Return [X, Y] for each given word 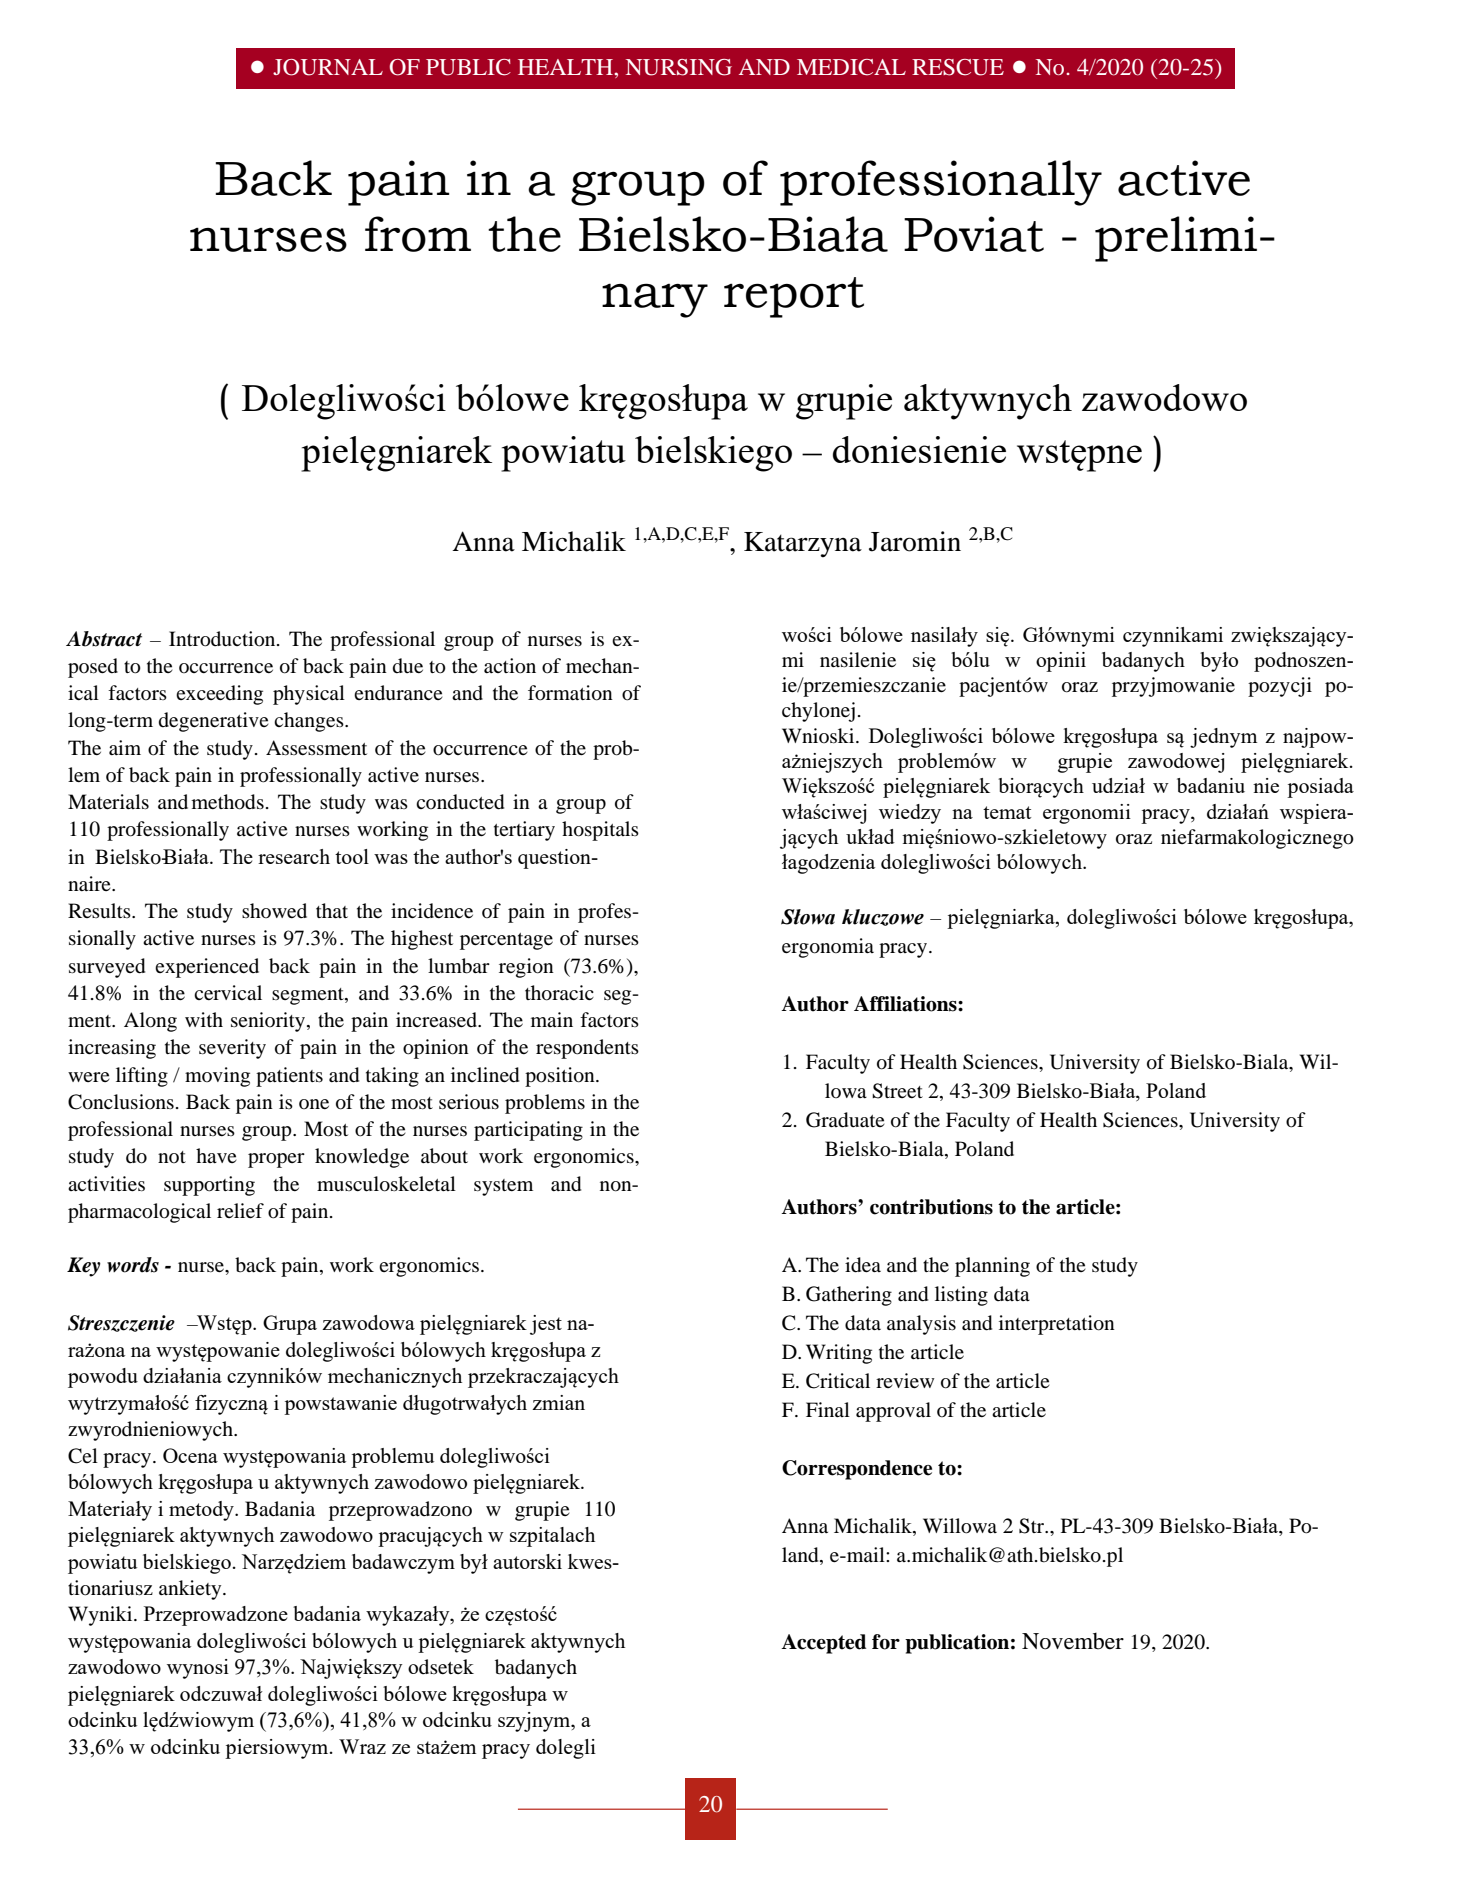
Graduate [845, 1120]
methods [227, 802]
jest [546, 1325]
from [418, 234]
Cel [83, 1456]
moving [217, 1077]
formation [570, 693]
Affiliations [906, 1004]
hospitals [600, 831]
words [133, 1265]
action [510, 666]
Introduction [223, 639]
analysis [921, 1325]
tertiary [524, 831]
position [561, 1077]
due [408, 666]
